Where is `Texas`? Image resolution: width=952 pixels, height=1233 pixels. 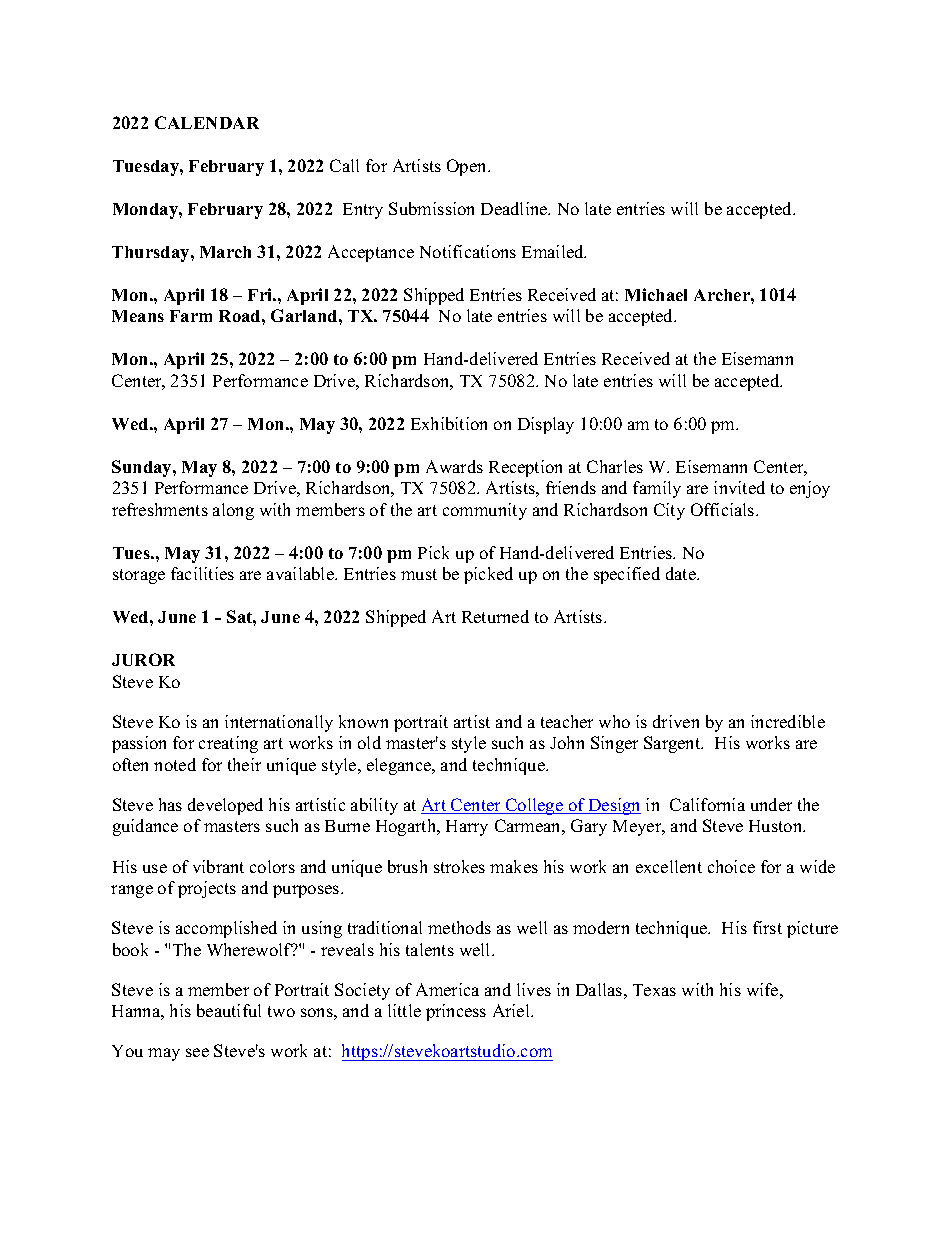
Texas is located at coordinates (654, 990).
